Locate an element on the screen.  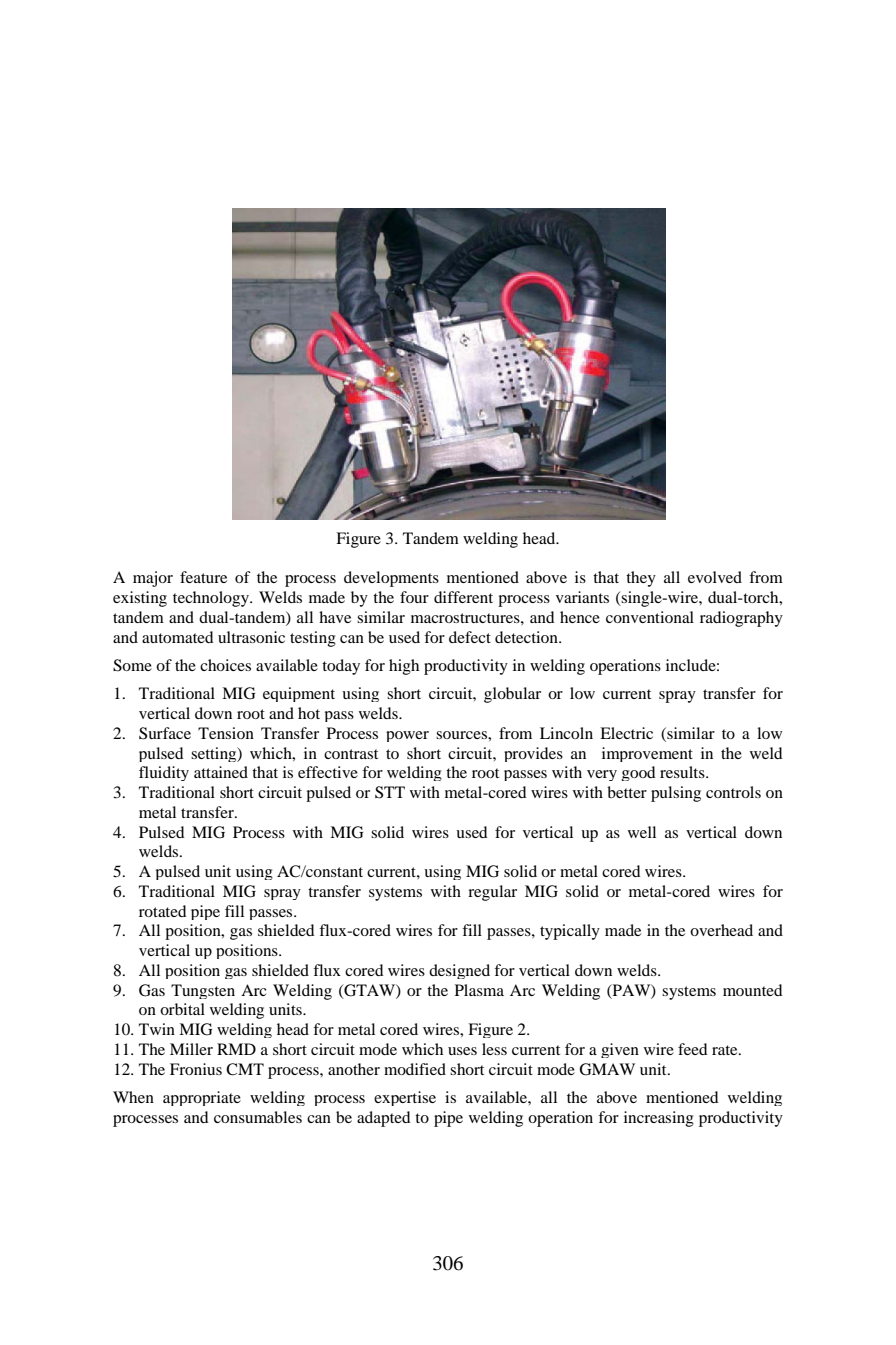
regular is located at coordinates (492, 893).
